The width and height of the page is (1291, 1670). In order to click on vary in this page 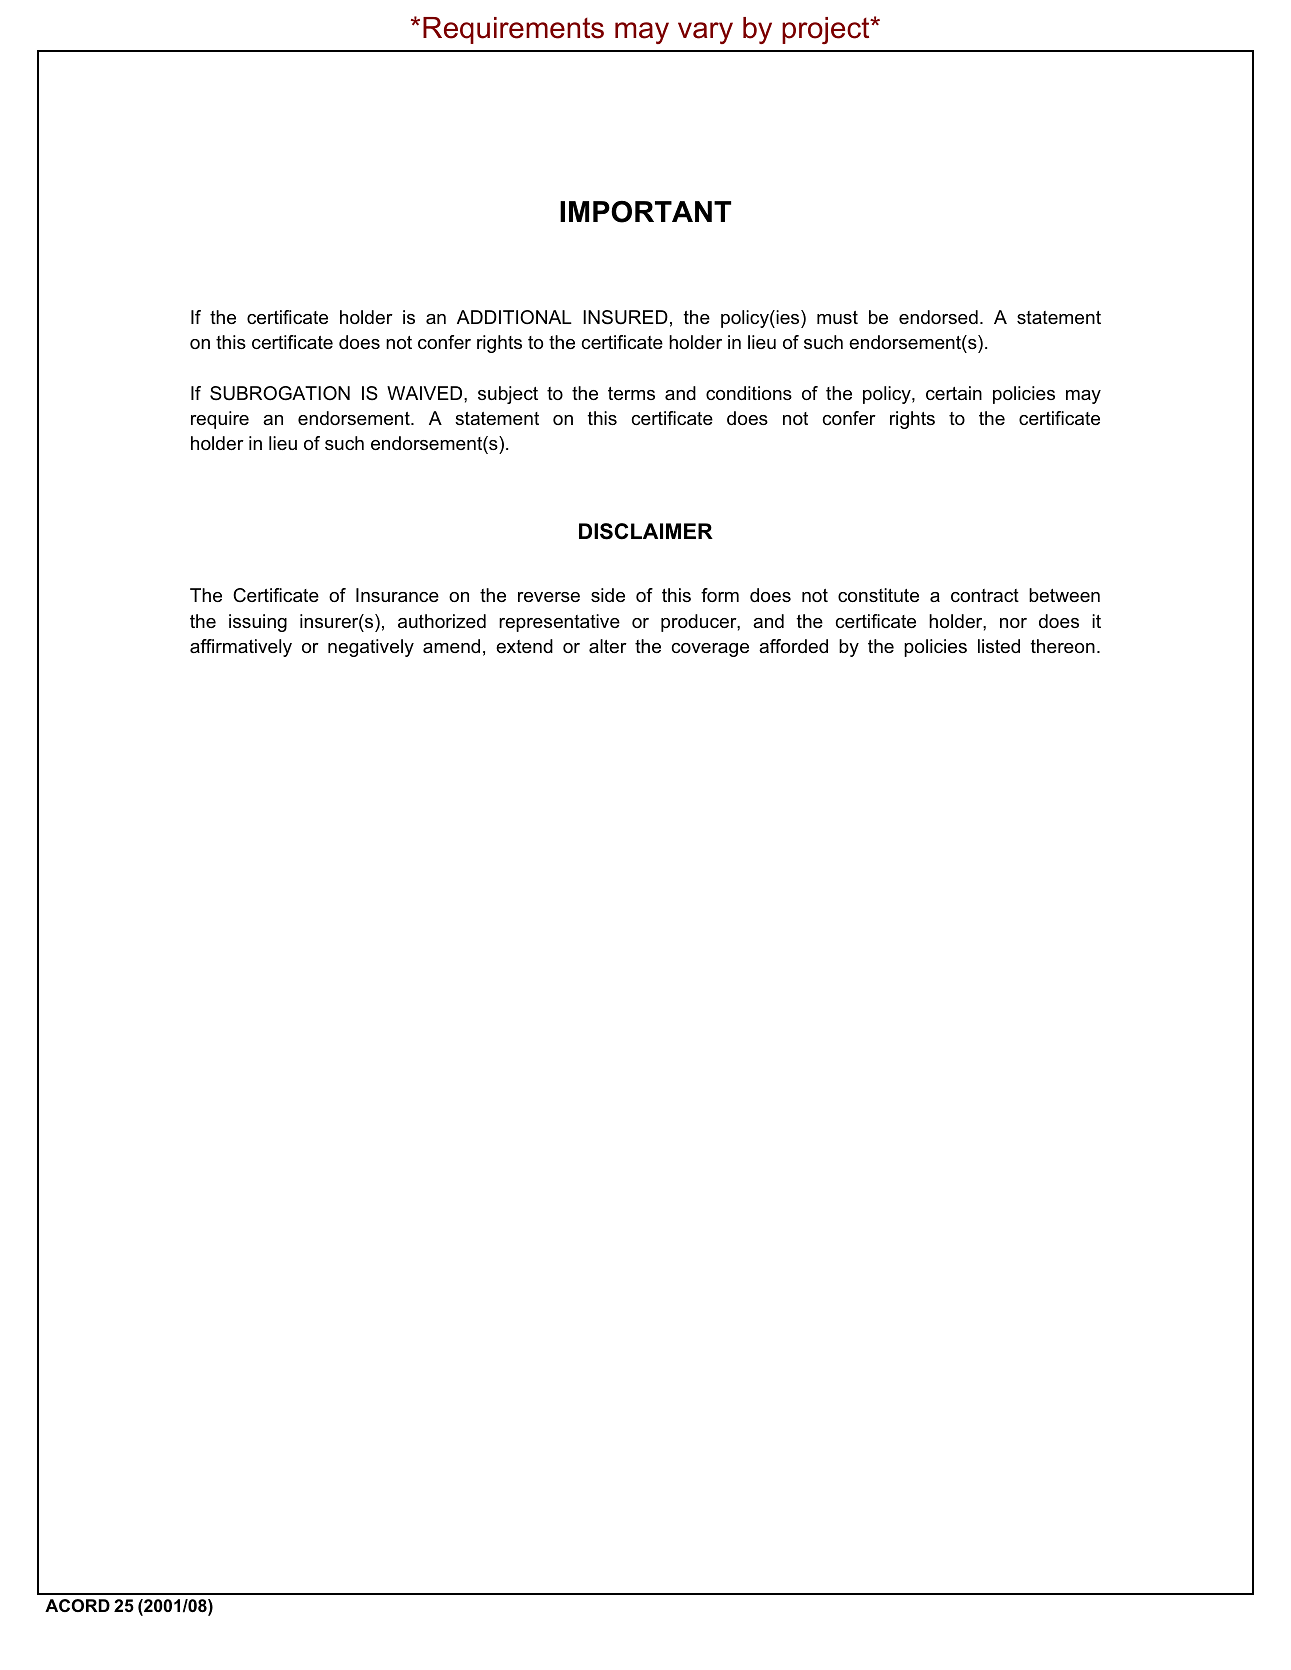, I will do `click(705, 33)`.
